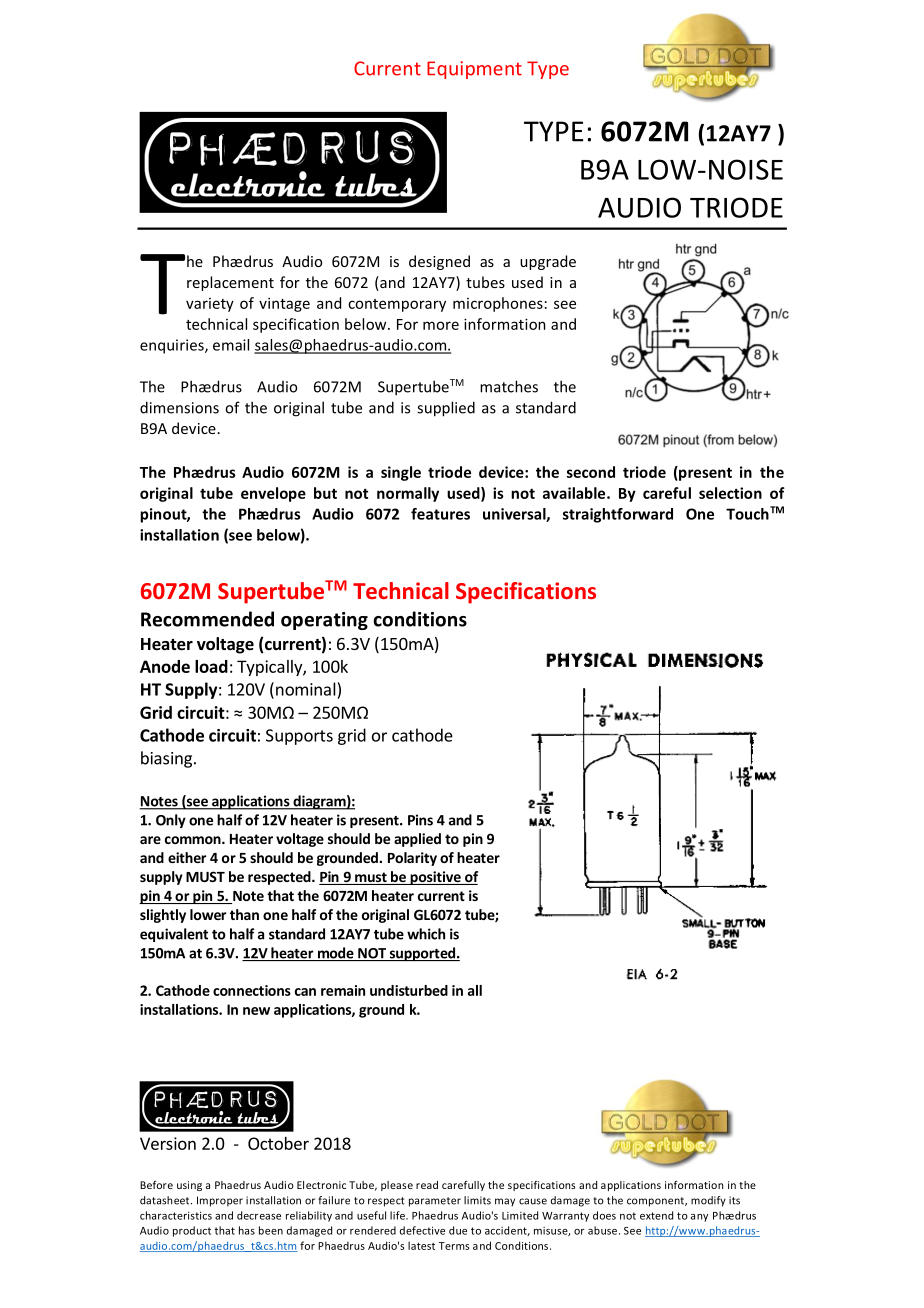 The width and height of the image is (924, 1308). What do you see at coordinates (548, 262) in the image?
I see `upgrade` at bounding box center [548, 262].
